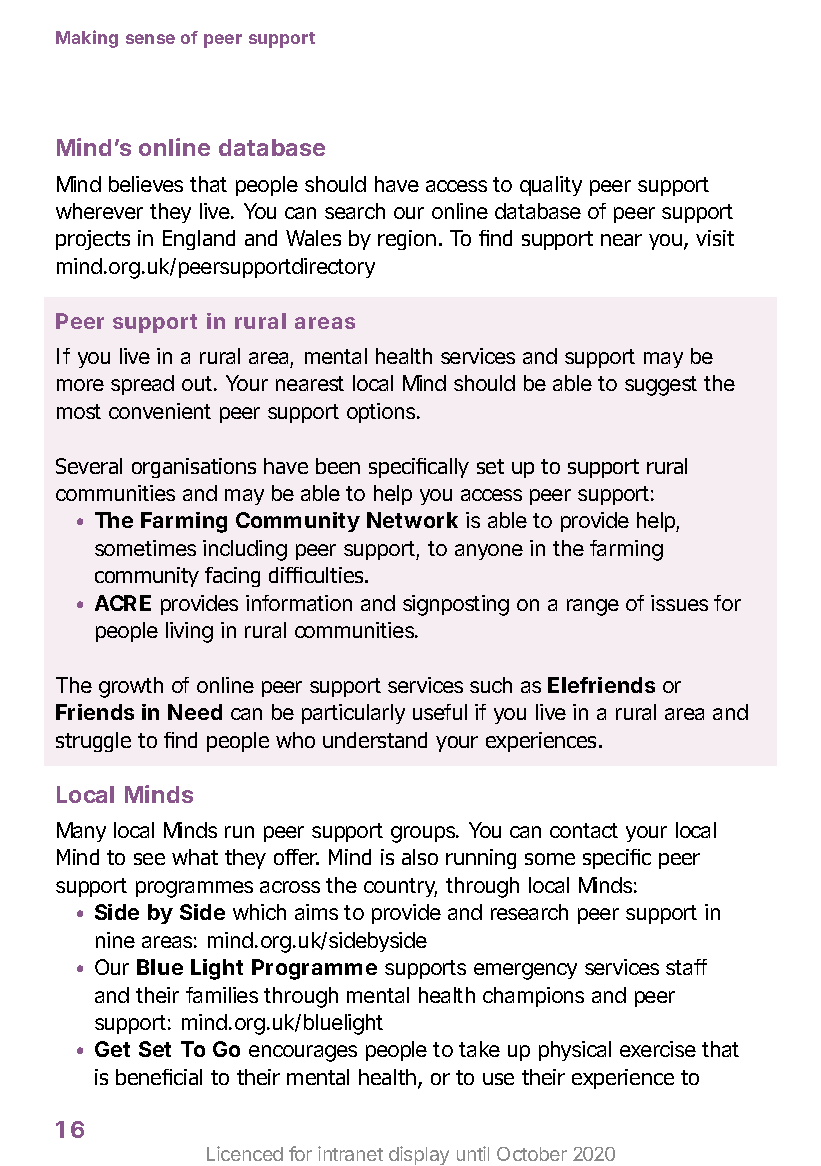 This screenshot has width=821, height=1166. Describe the element at coordinates (87, 39) in the screenshot. I see `Making` at that location.
